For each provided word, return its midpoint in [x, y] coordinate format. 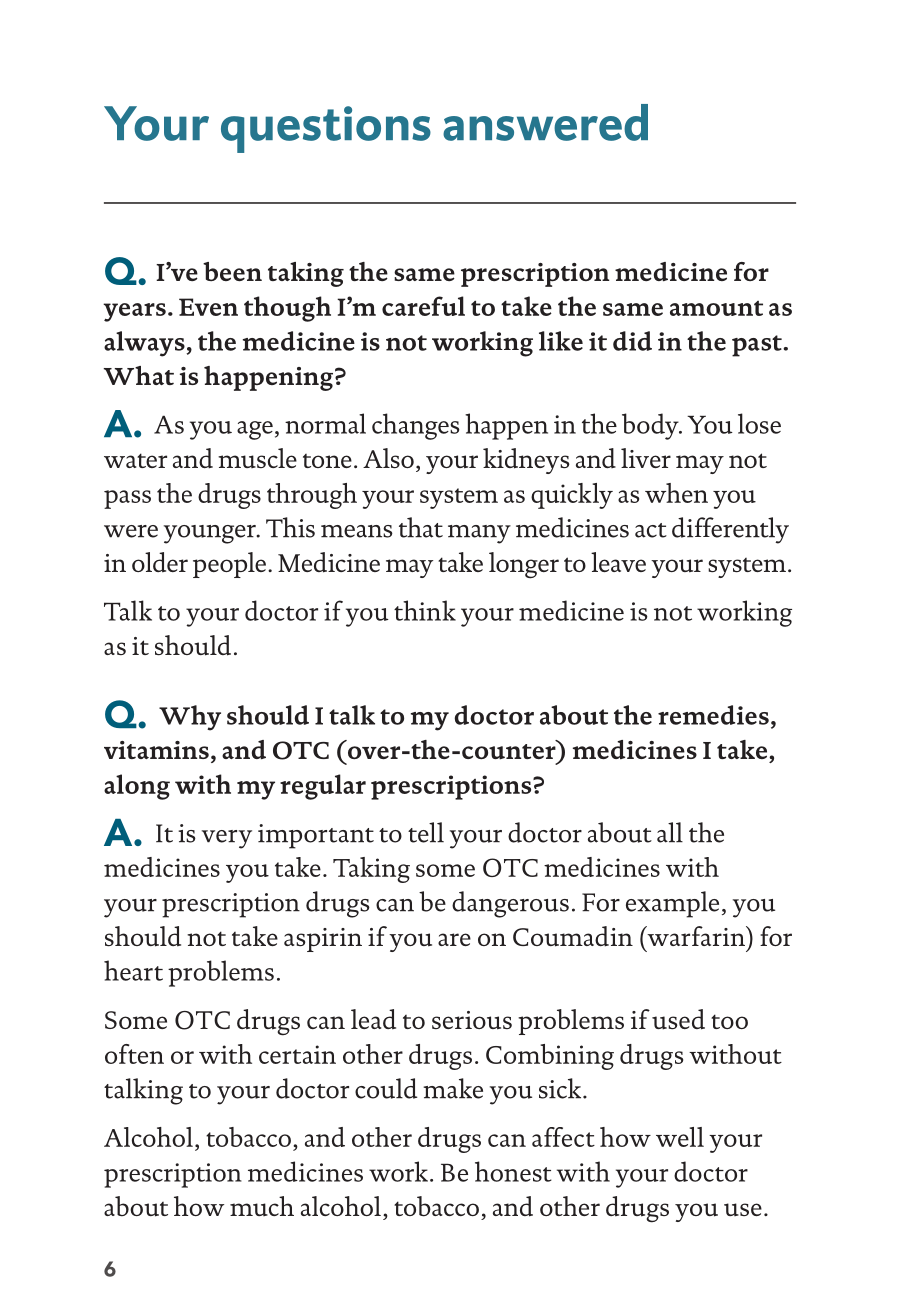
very [227, 839]
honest [513, 1171]
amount [716, 308]
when [676, 493]
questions [326, 129]
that [421, 527]
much [262, 1206]
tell [426, 832]
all [670, 832]
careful [423, 306]
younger [211, 534]
